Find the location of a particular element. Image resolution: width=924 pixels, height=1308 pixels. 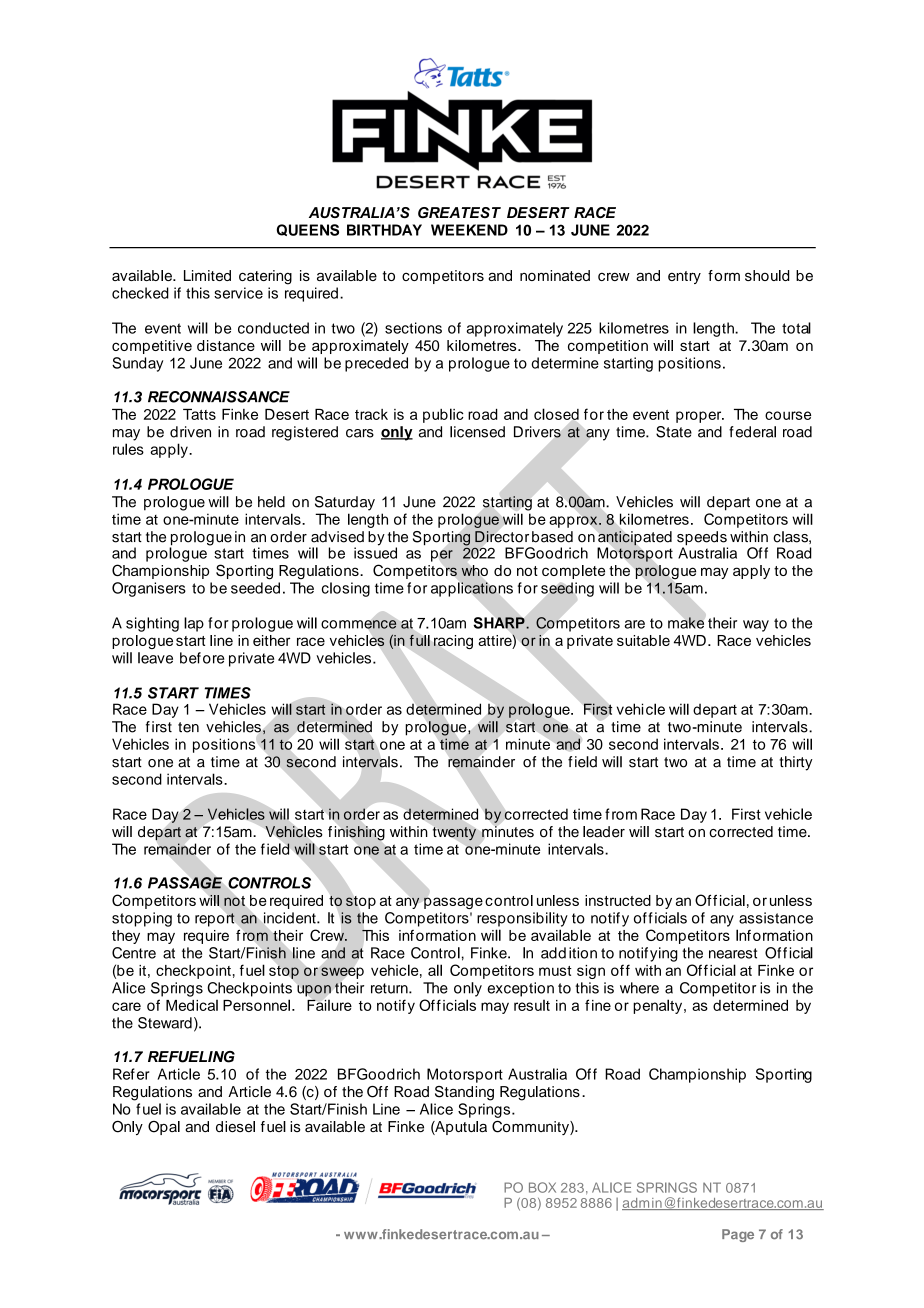

assistance is located at coordinates (776, 918).
